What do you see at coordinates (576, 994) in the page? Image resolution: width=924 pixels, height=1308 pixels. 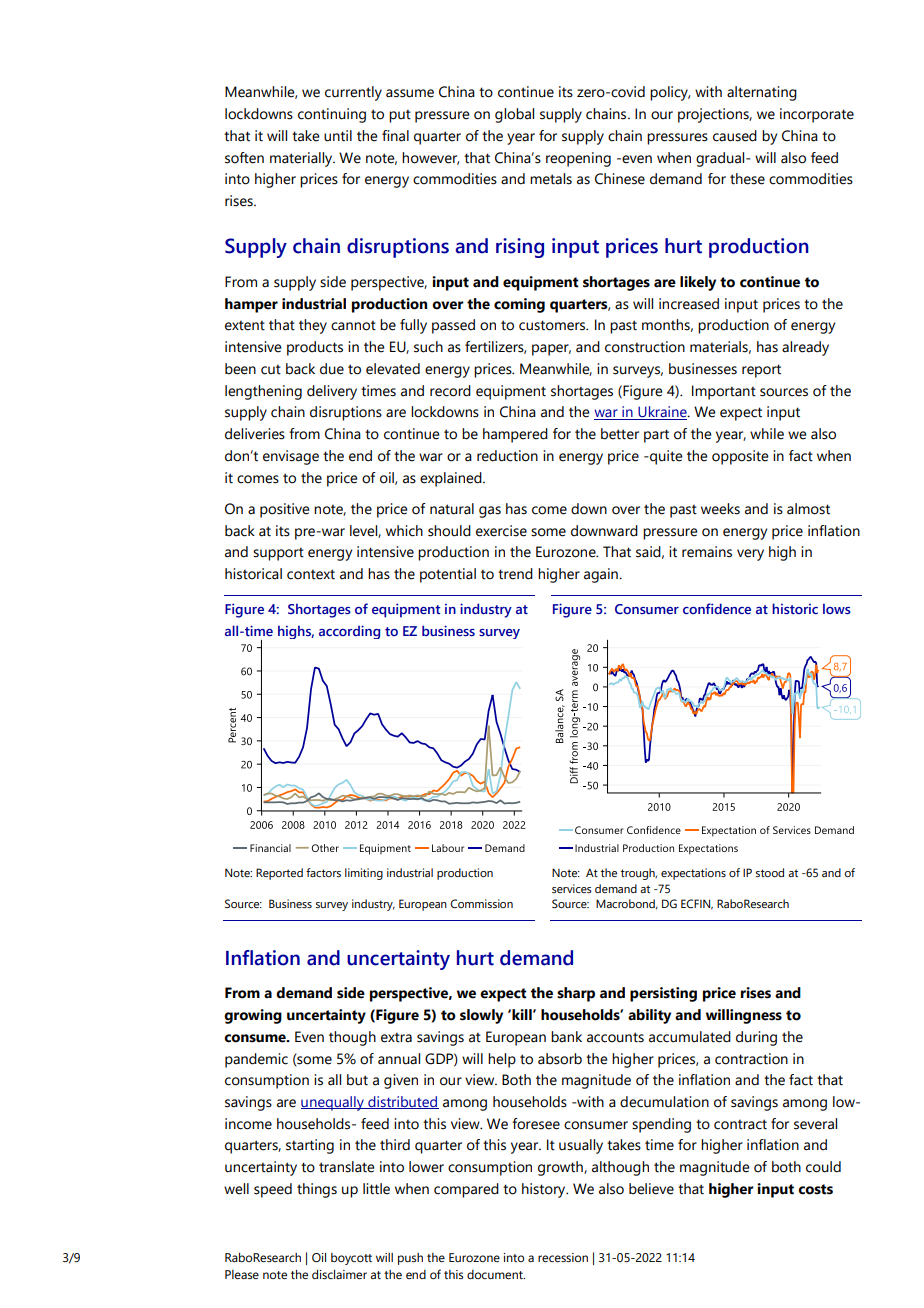 I see `sharp` at bounding box center [576, 994].
